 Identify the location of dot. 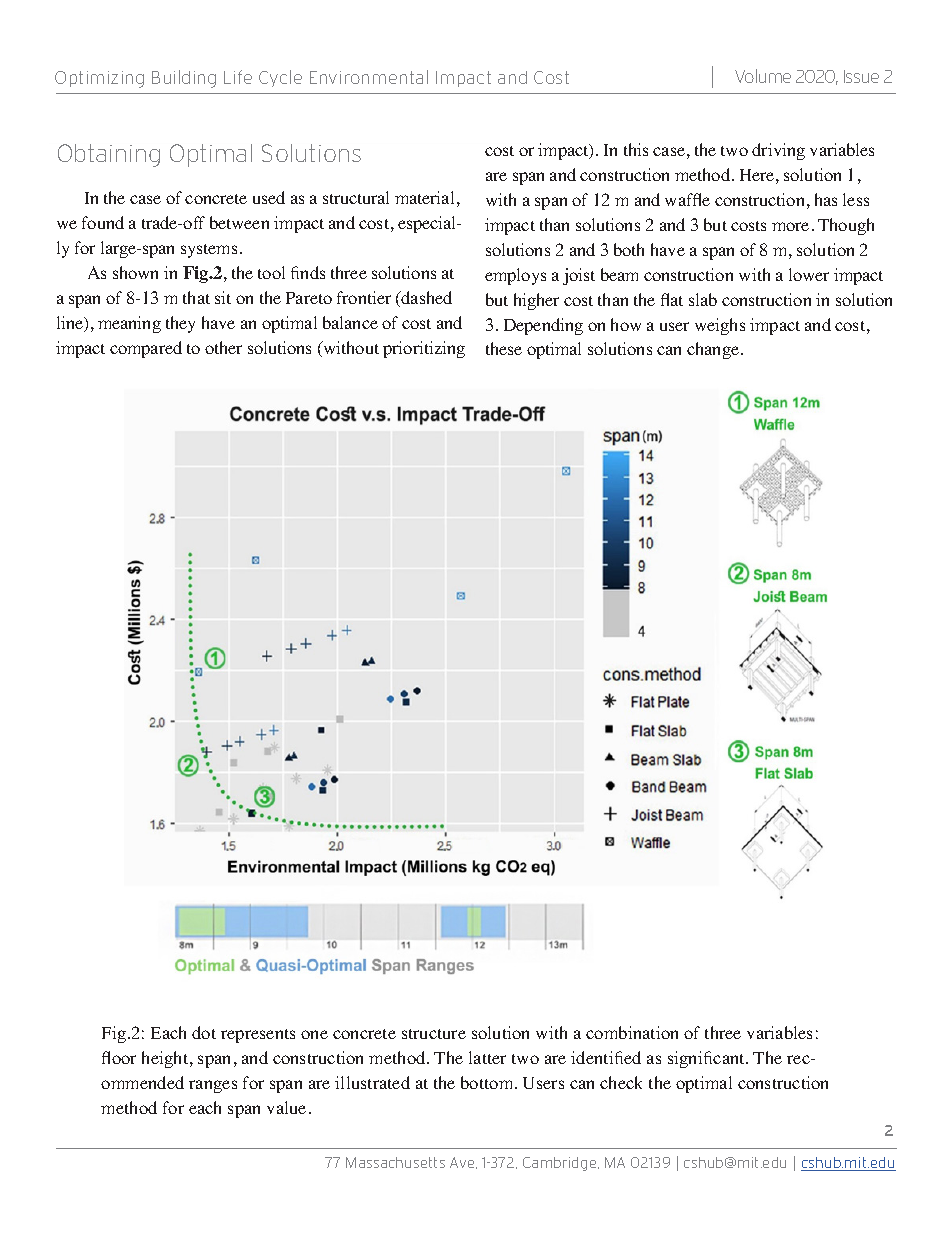
(204, 1032).
